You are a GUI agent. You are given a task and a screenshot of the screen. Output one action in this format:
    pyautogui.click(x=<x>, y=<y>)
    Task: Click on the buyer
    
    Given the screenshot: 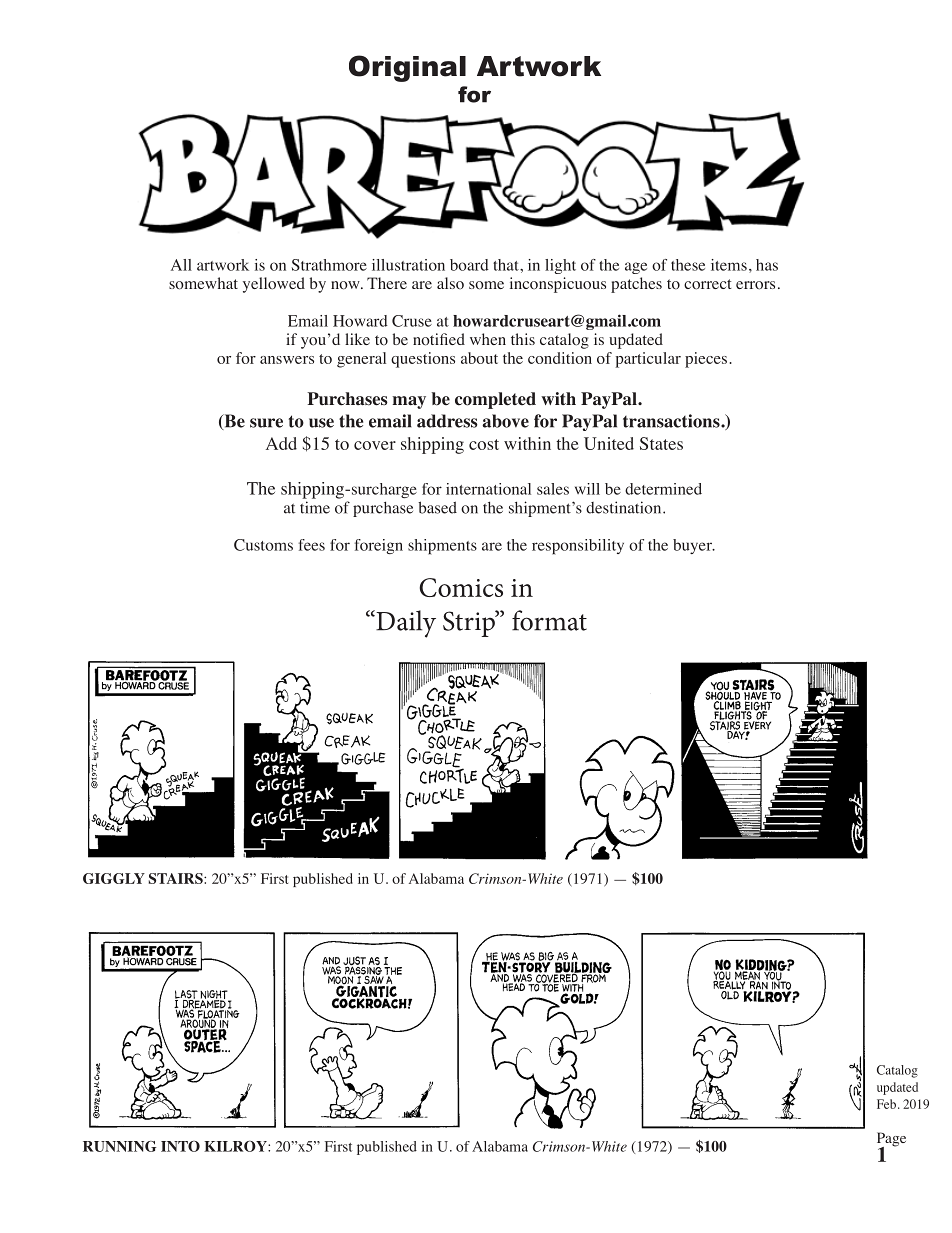 What is the action you would take?
    pyautogui.click(x=693, y=546)
